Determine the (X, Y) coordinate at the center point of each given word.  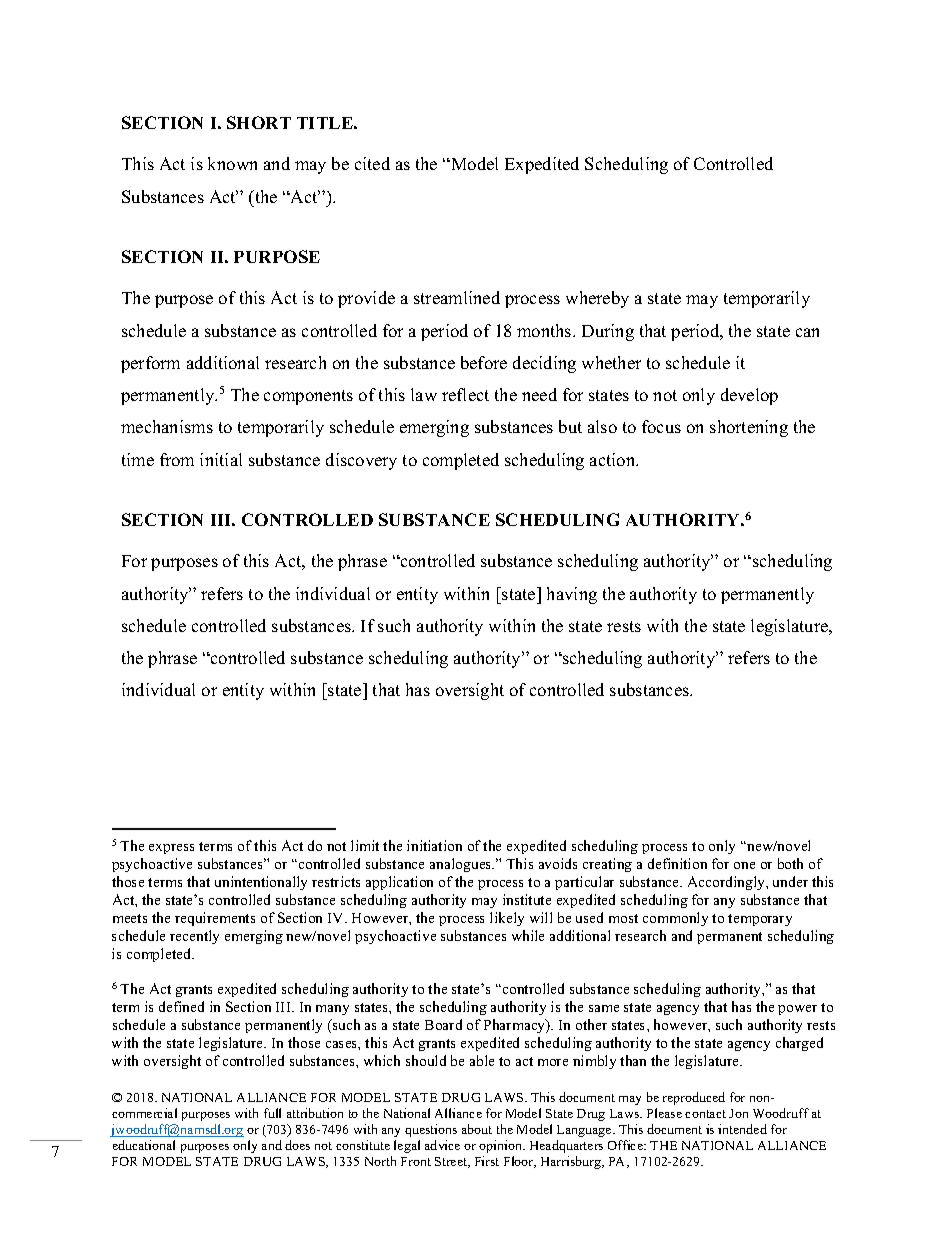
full (272, 1113)
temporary (760, 920)
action (614, 459)
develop (749, 396)
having (572, 595)
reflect (465, 394)
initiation (434, 845)
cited (372, 163)
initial (221, 459)
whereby (597, 299)
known (232, 163)
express (171, 849)
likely (507, 919)
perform (150, 364)
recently (194, 937)
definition (677, 863)
